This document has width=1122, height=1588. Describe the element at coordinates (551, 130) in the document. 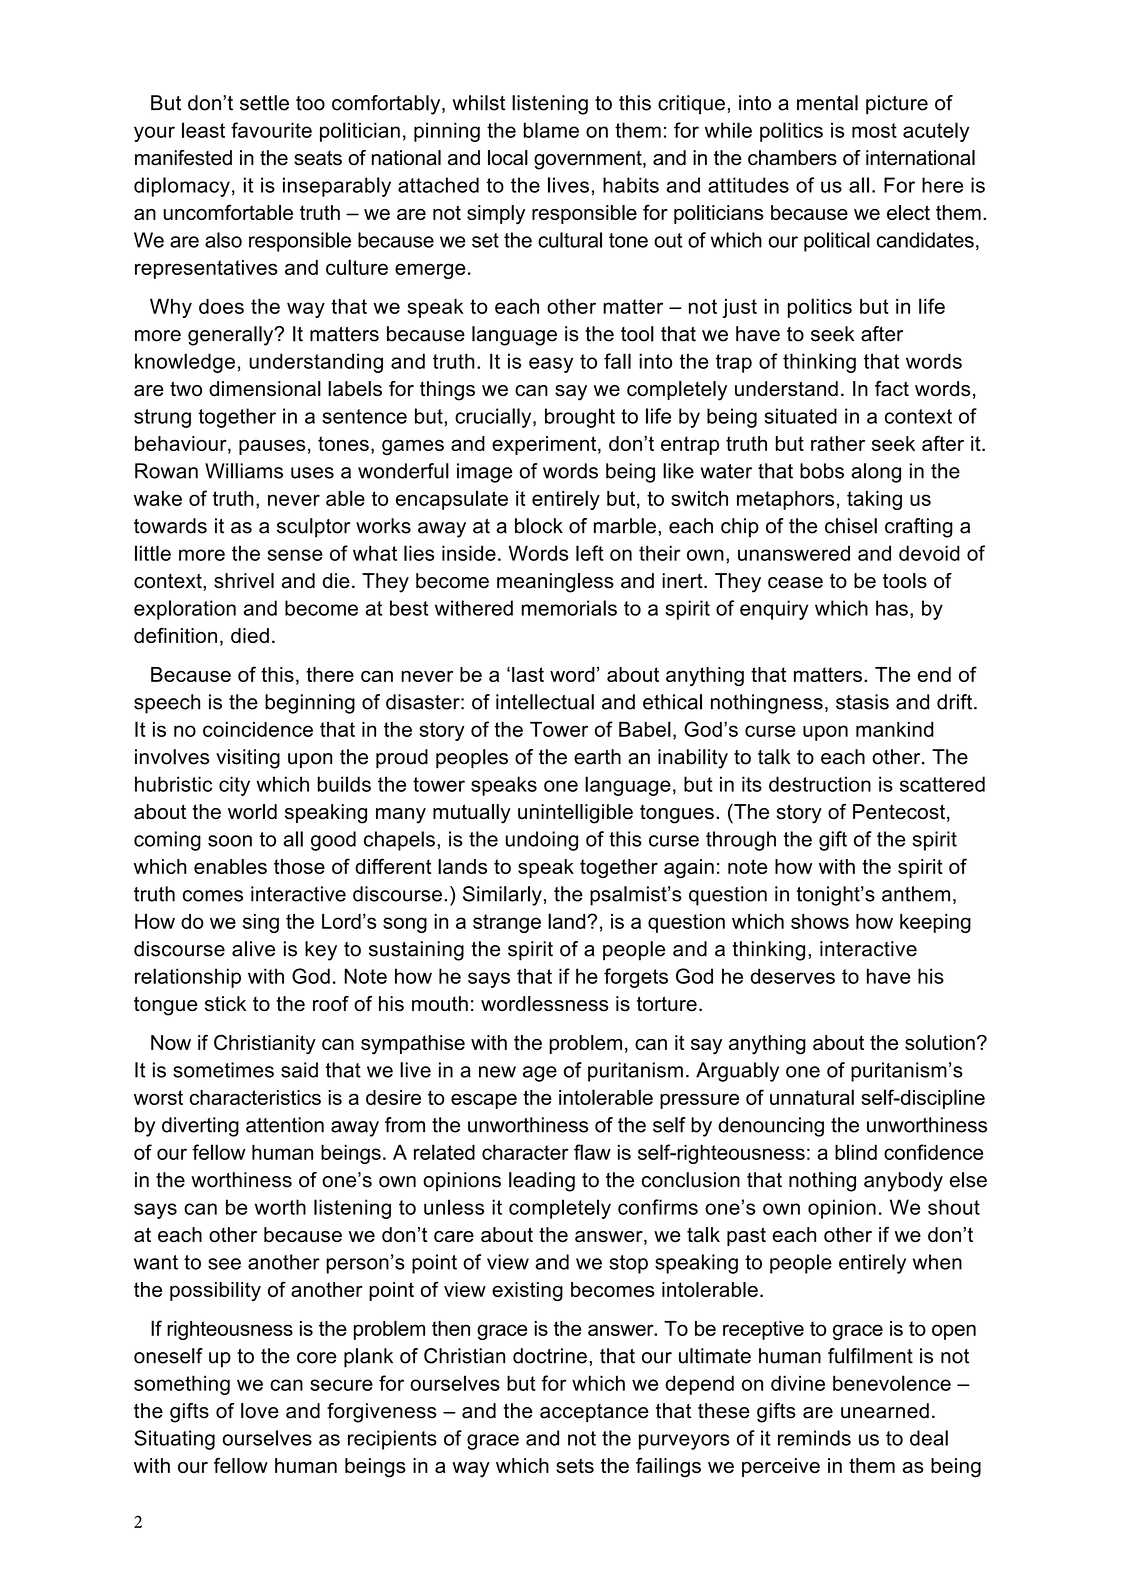

I see `blame` at that location.
